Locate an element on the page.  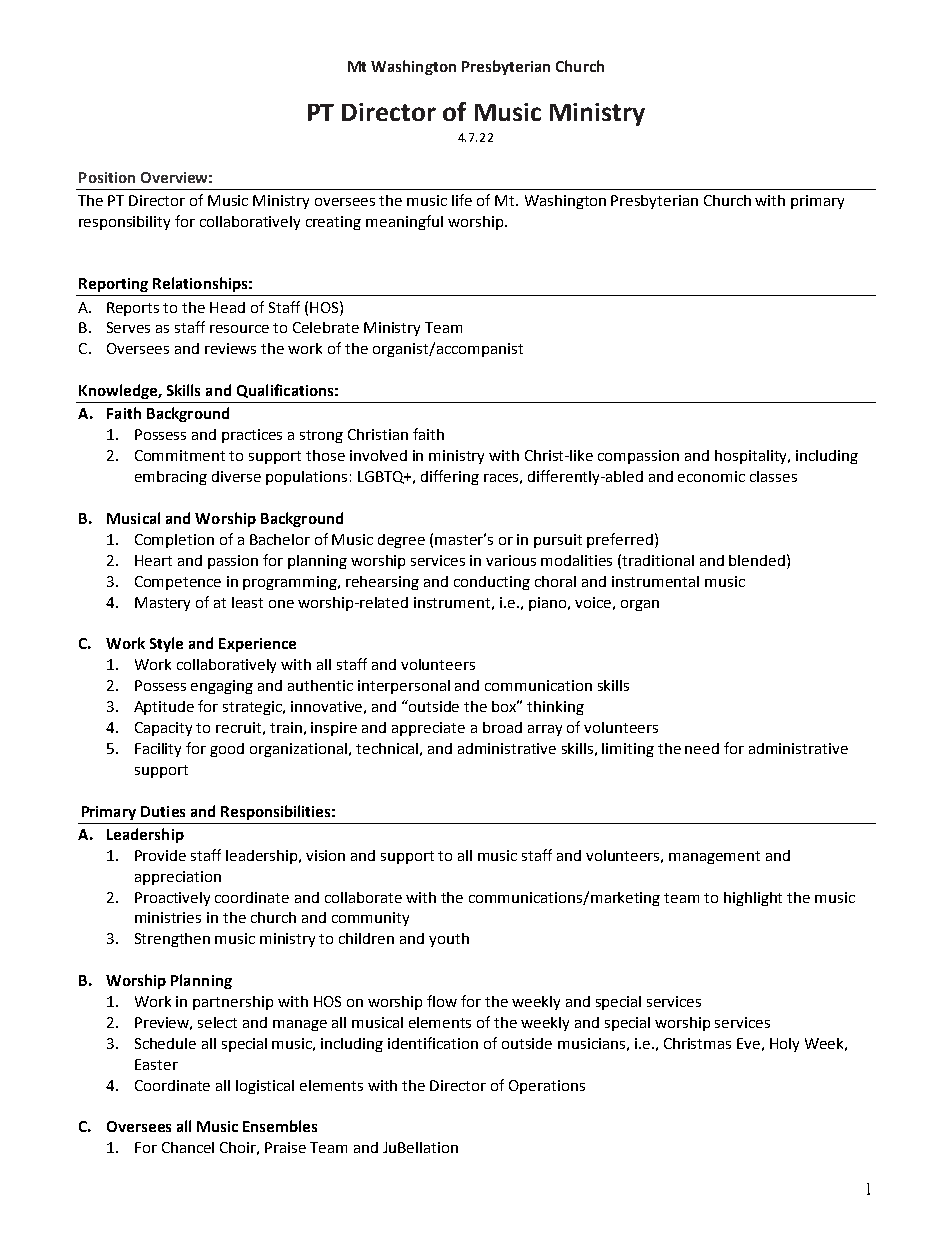
life is located at coordinates (462, 200).
